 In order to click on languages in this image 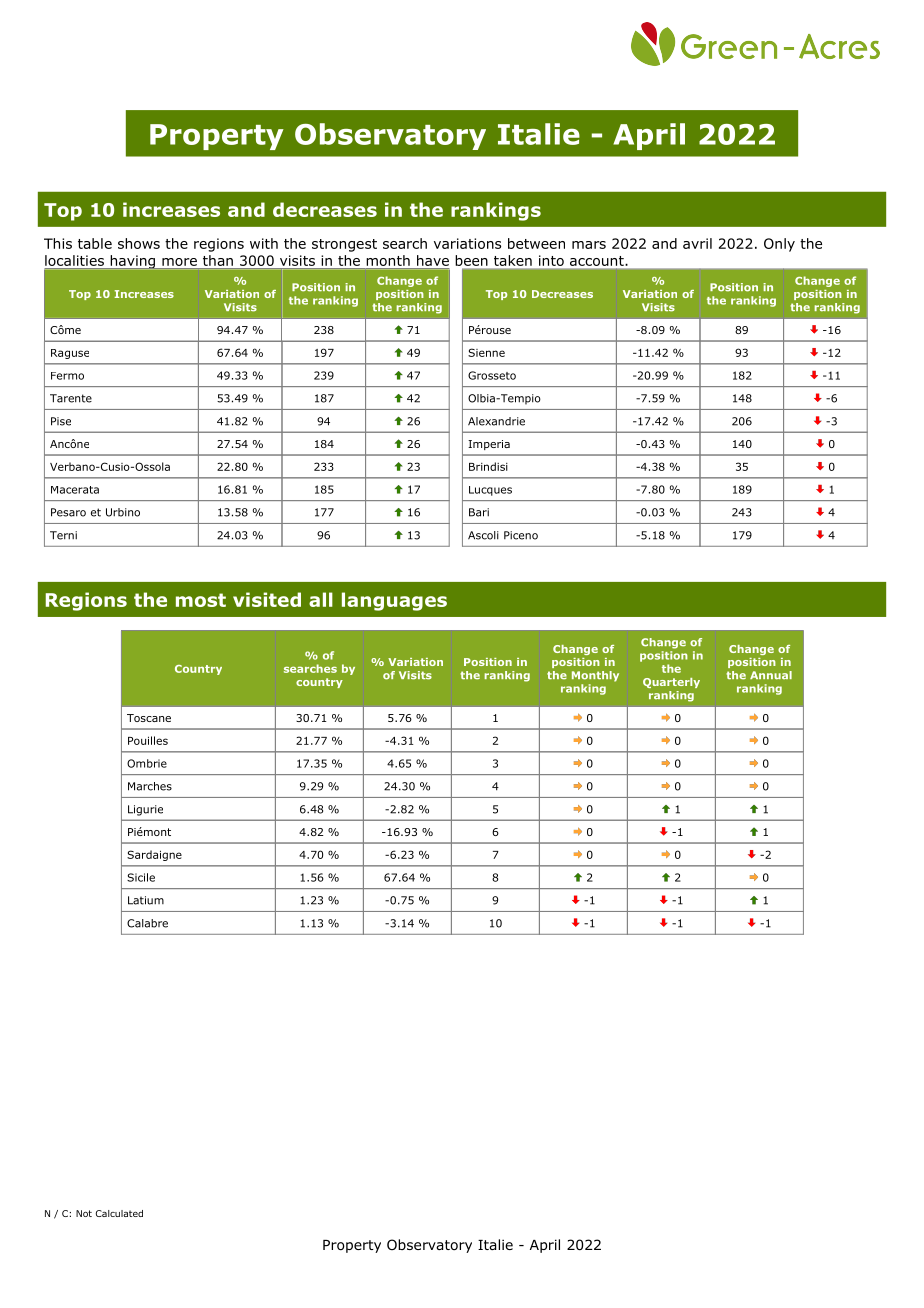, I will do `click(394, 601)`.
